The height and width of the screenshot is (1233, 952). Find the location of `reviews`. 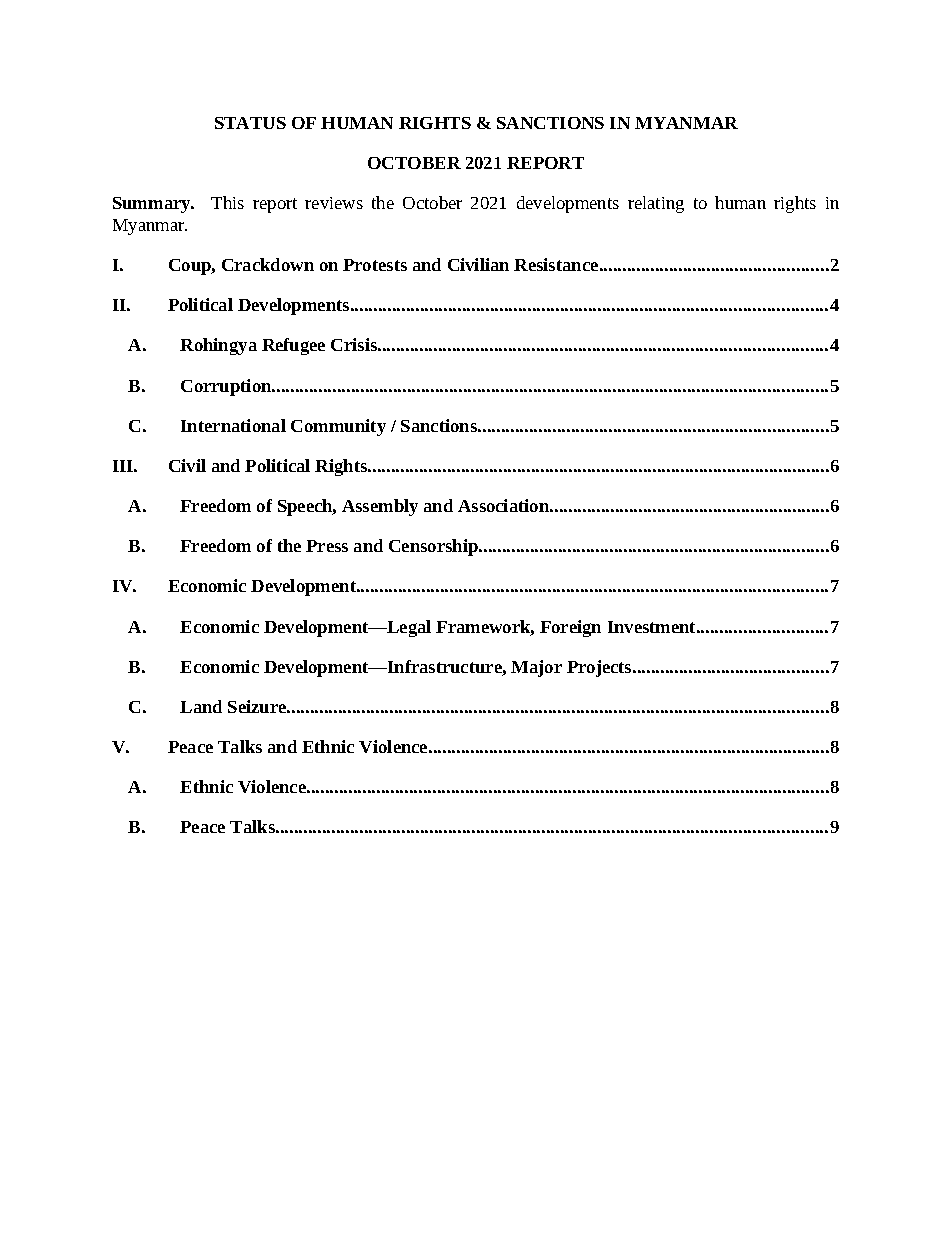

reviews is located at coordinates (334, 203).
